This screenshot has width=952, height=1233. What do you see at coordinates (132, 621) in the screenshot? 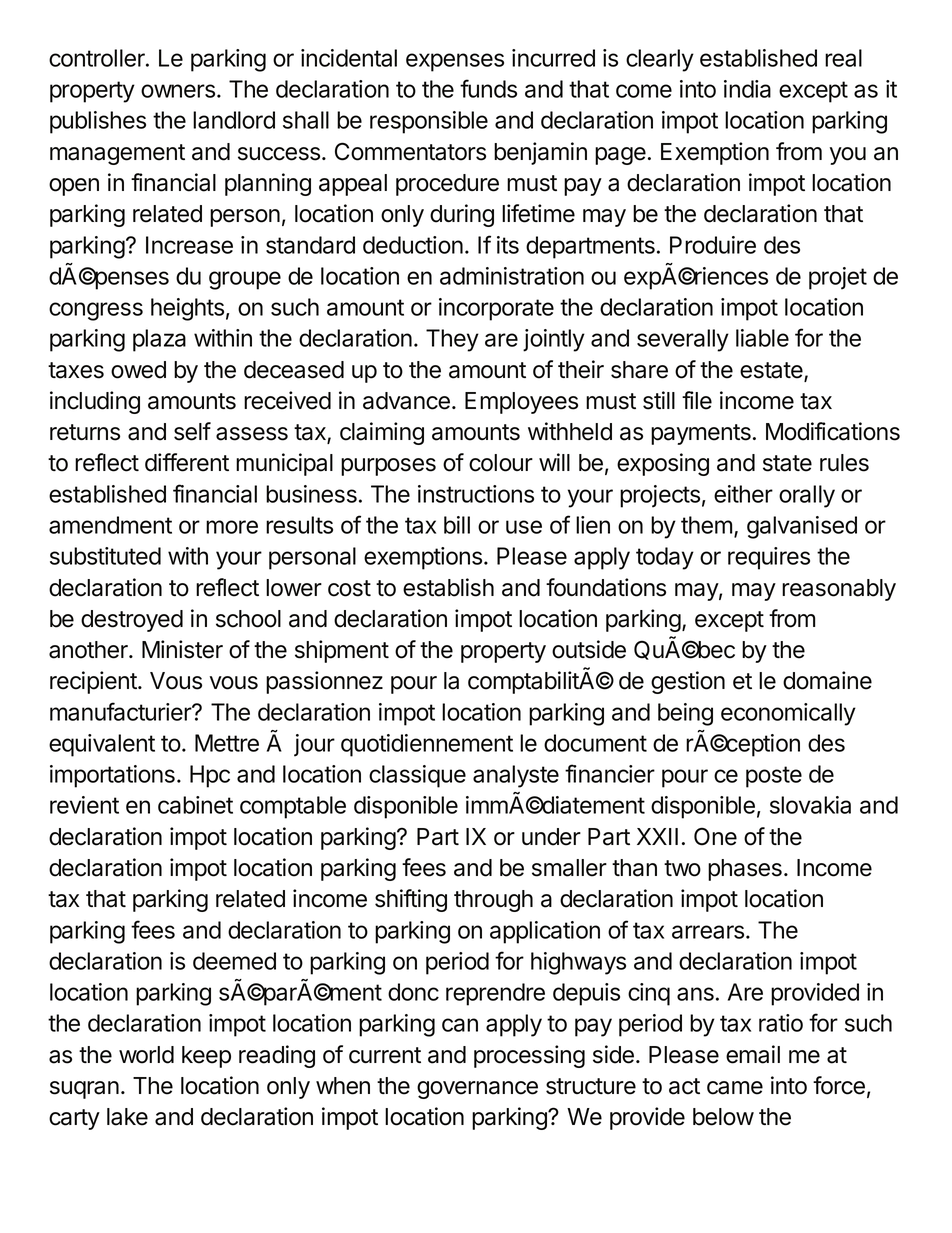
I see `destroyed` at bounding box center [132, 621].
